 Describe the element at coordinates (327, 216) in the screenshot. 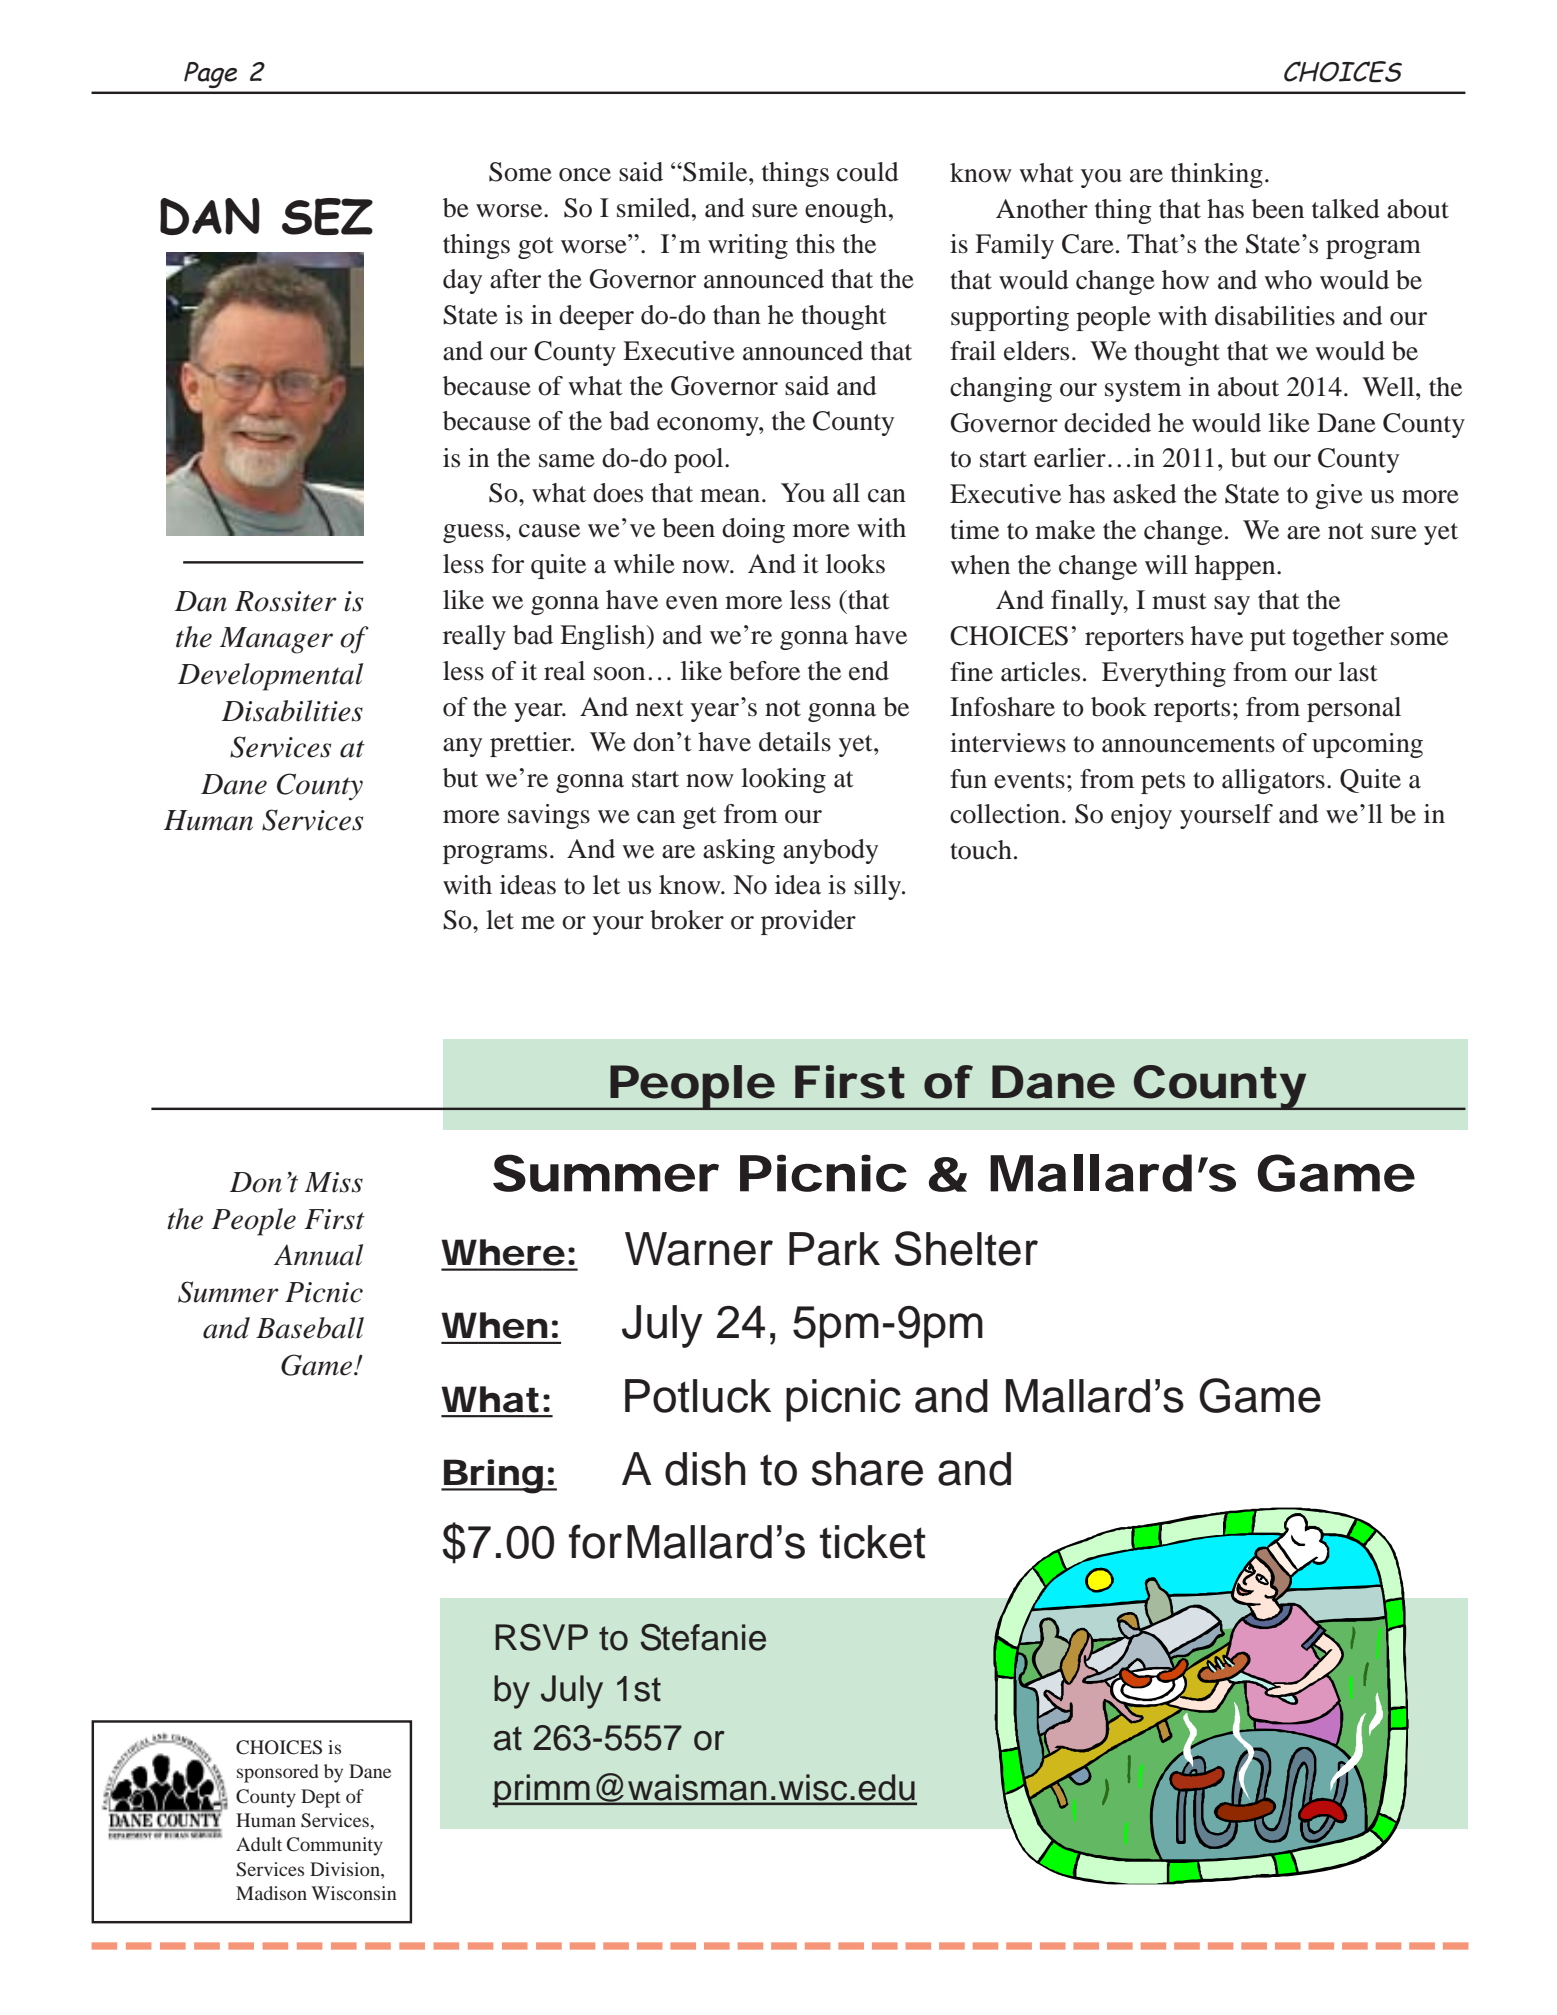

I see `SEZ` at that location.
